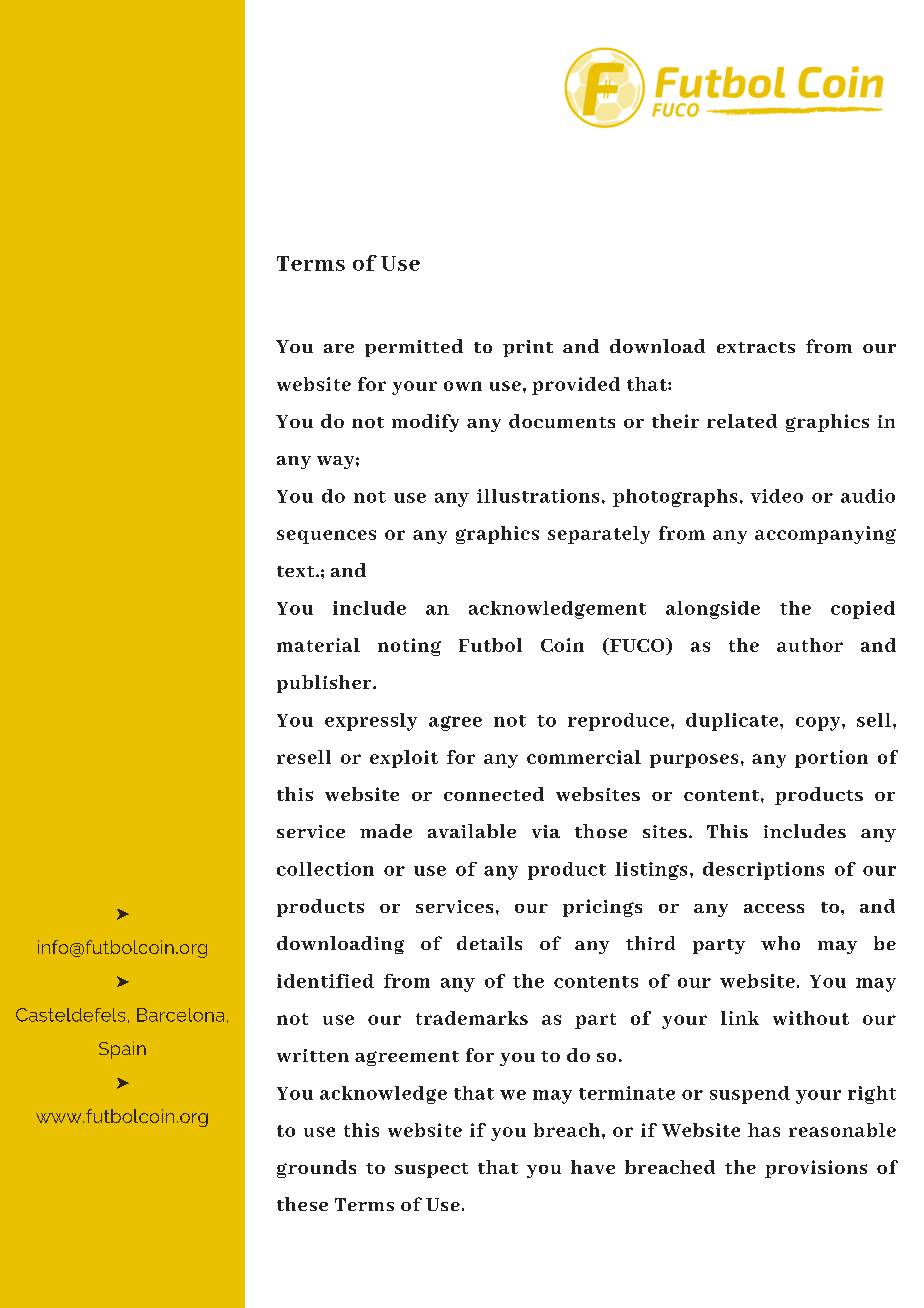 The width and height of the screenshot is (924, 1308). What do you see at coordinates (431, 1170) in the screenshot?
I see `suspect` at bounding box center [431, 1170].
